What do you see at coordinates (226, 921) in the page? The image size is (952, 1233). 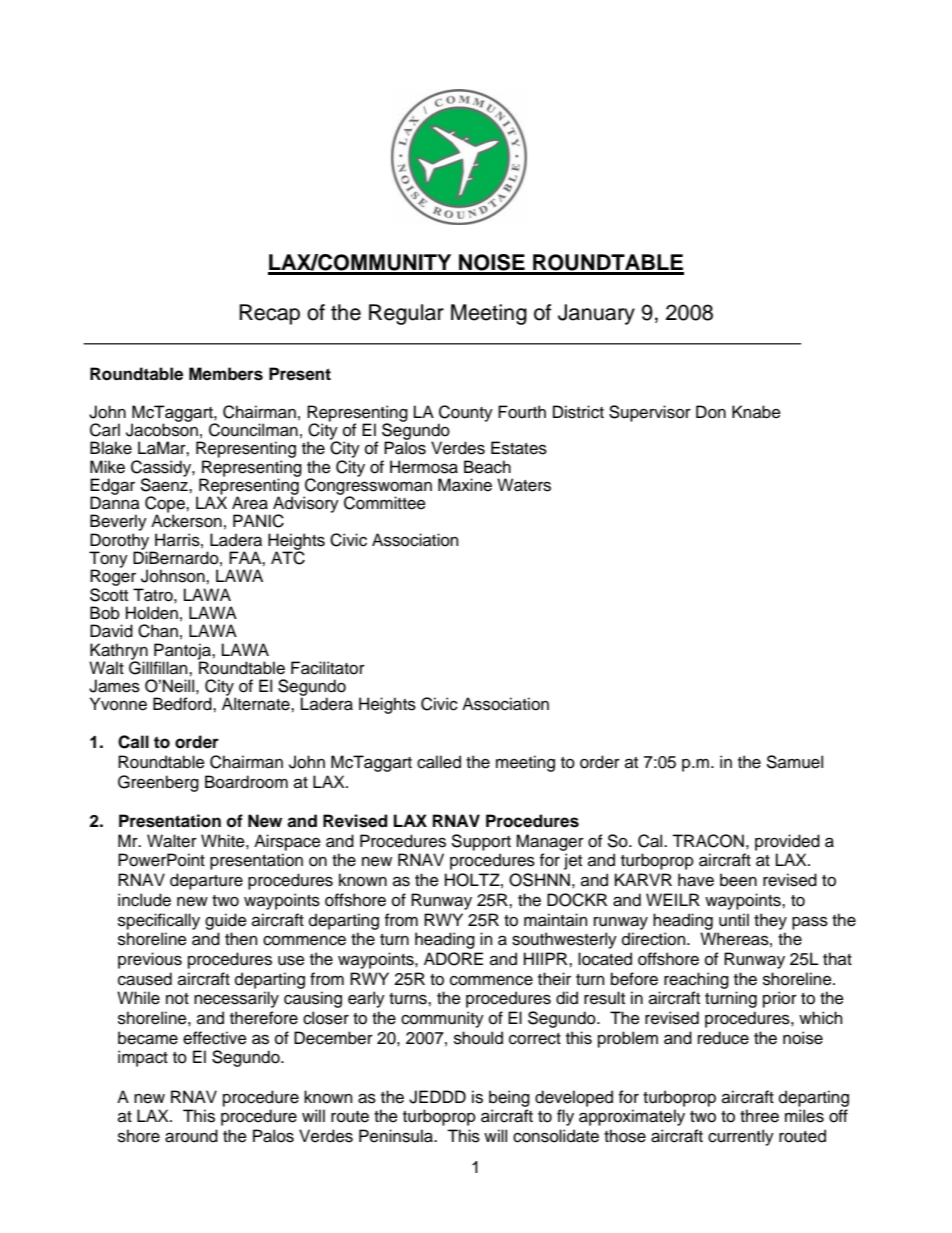 I see `guide` at bounding box center [226, 921].
